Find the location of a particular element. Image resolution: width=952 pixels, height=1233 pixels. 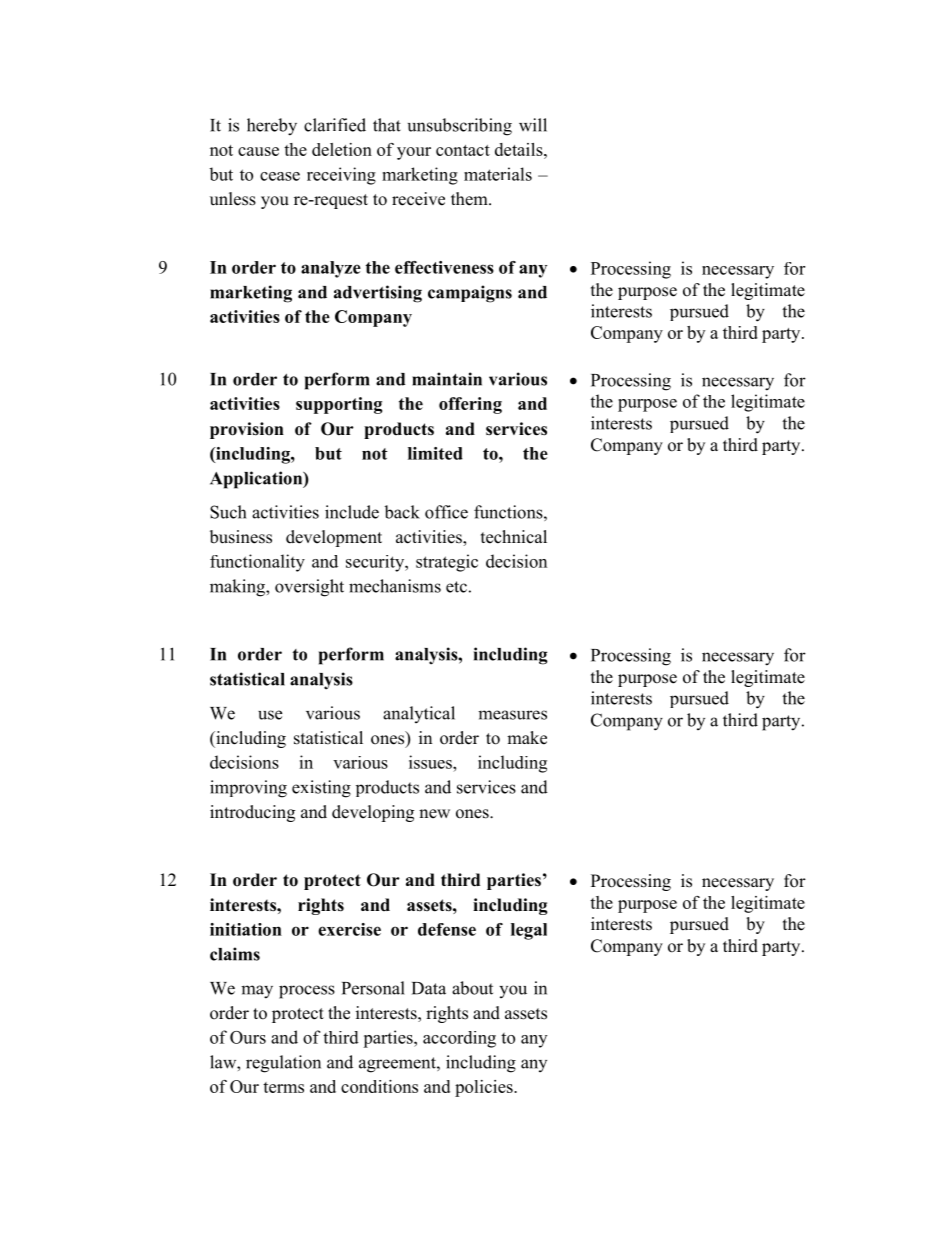

mechanisms is located at coordinates (395, 586).
